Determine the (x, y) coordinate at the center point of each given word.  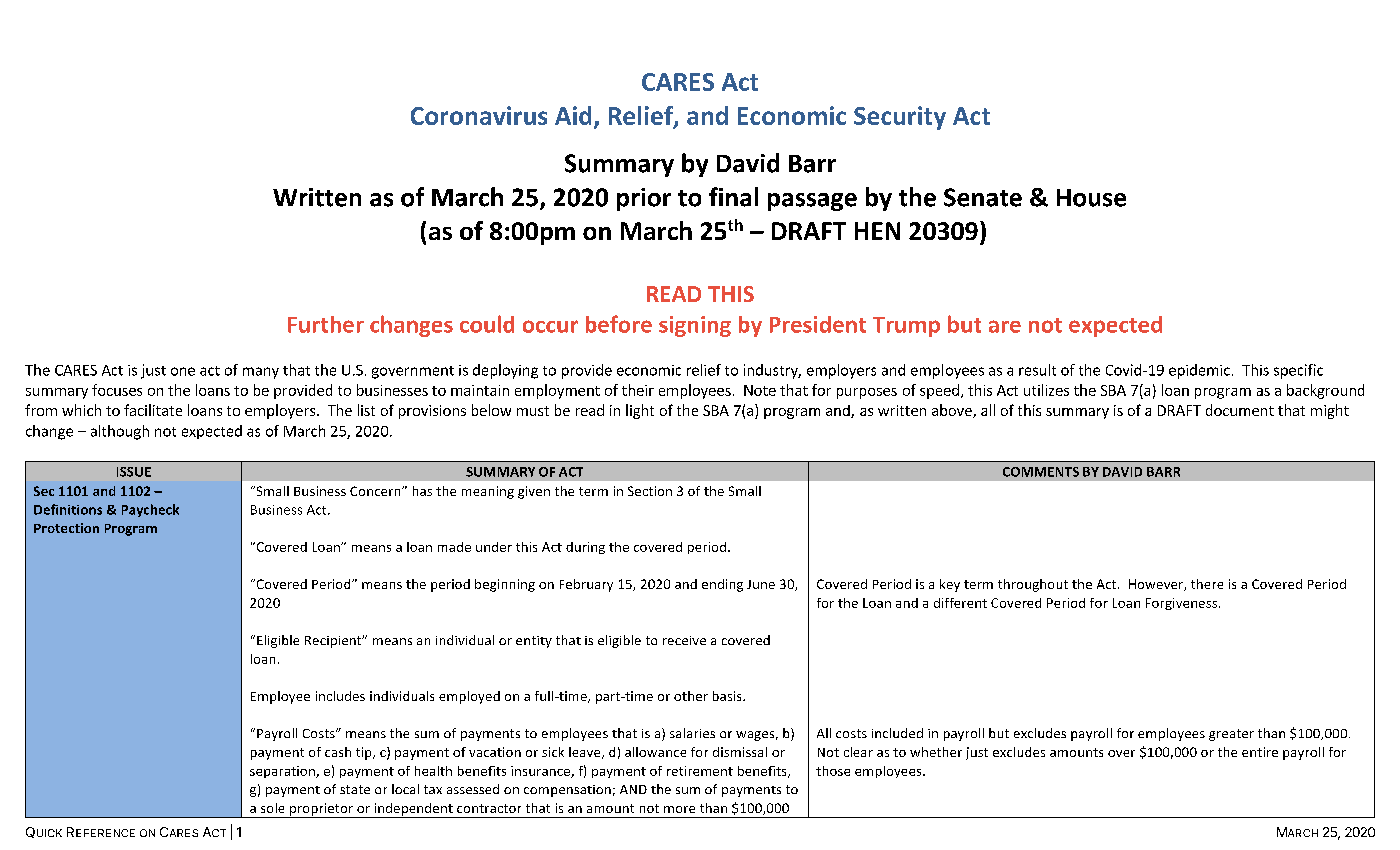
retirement (700, 771)
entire (1260, 752)
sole (272, 808)
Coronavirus (479, 115)
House (1091, 198)
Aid (573, 115)
